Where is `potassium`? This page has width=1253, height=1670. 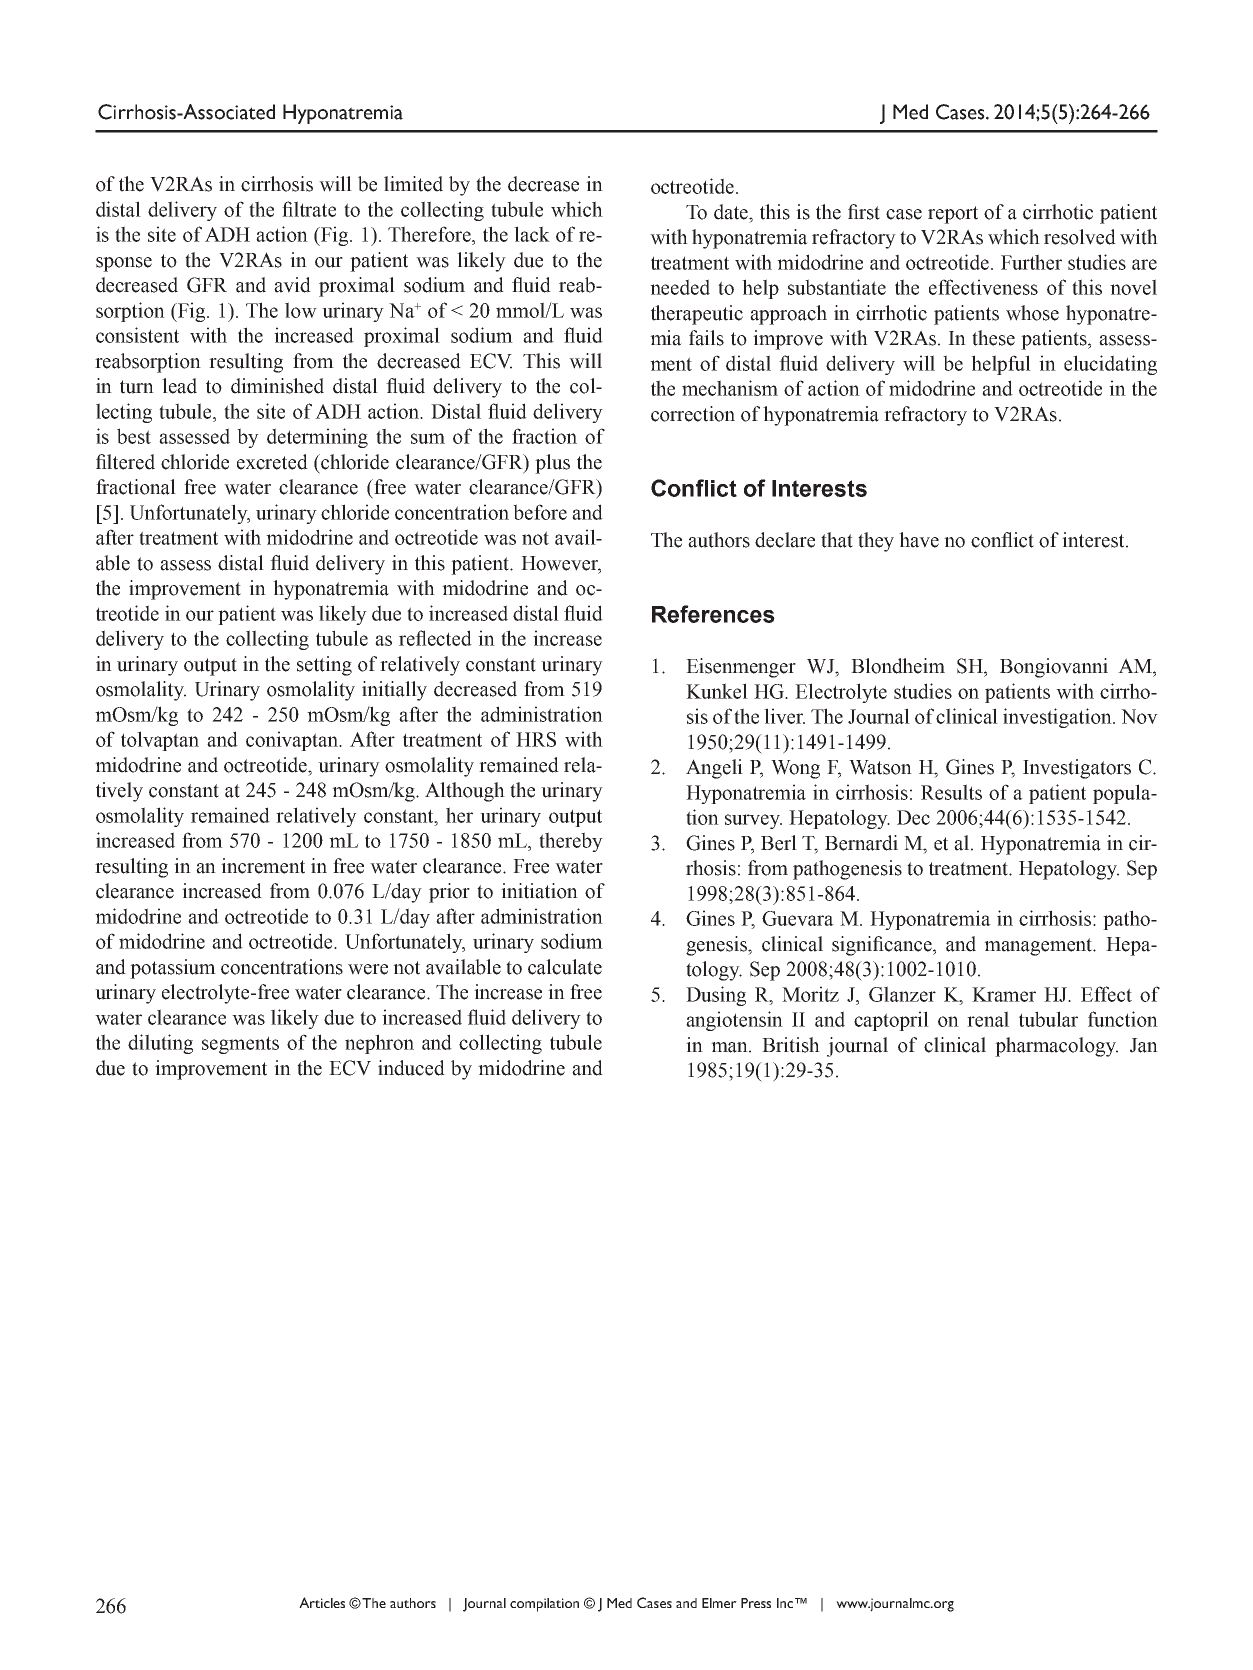
potassium is located at coordinates (173, 969).
